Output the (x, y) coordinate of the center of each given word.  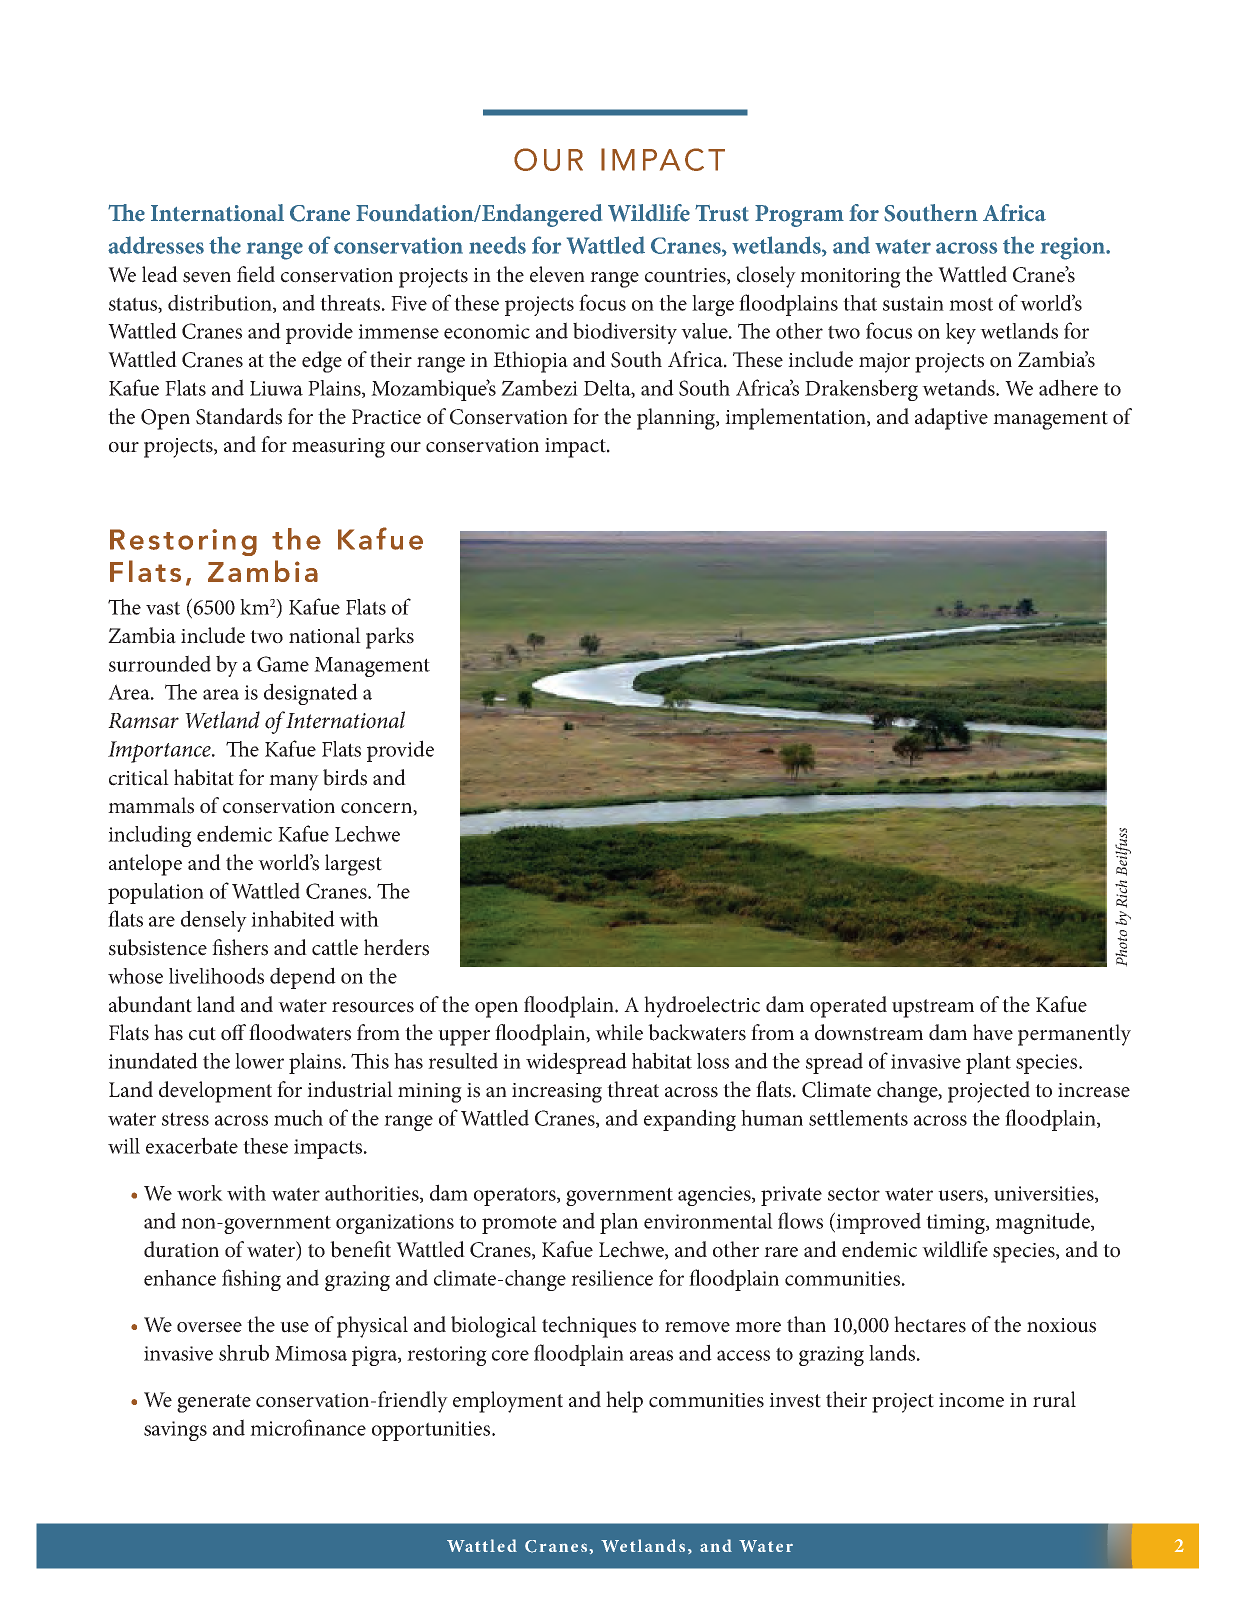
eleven (557, 274)
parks (390, 638)
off (233, 1032)
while (619, 1032)
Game (283, 664)
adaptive (951, 419)
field (256, 274)
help (624, 1402)
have (993, 1032)
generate (214, 1403)
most (971, 304)
